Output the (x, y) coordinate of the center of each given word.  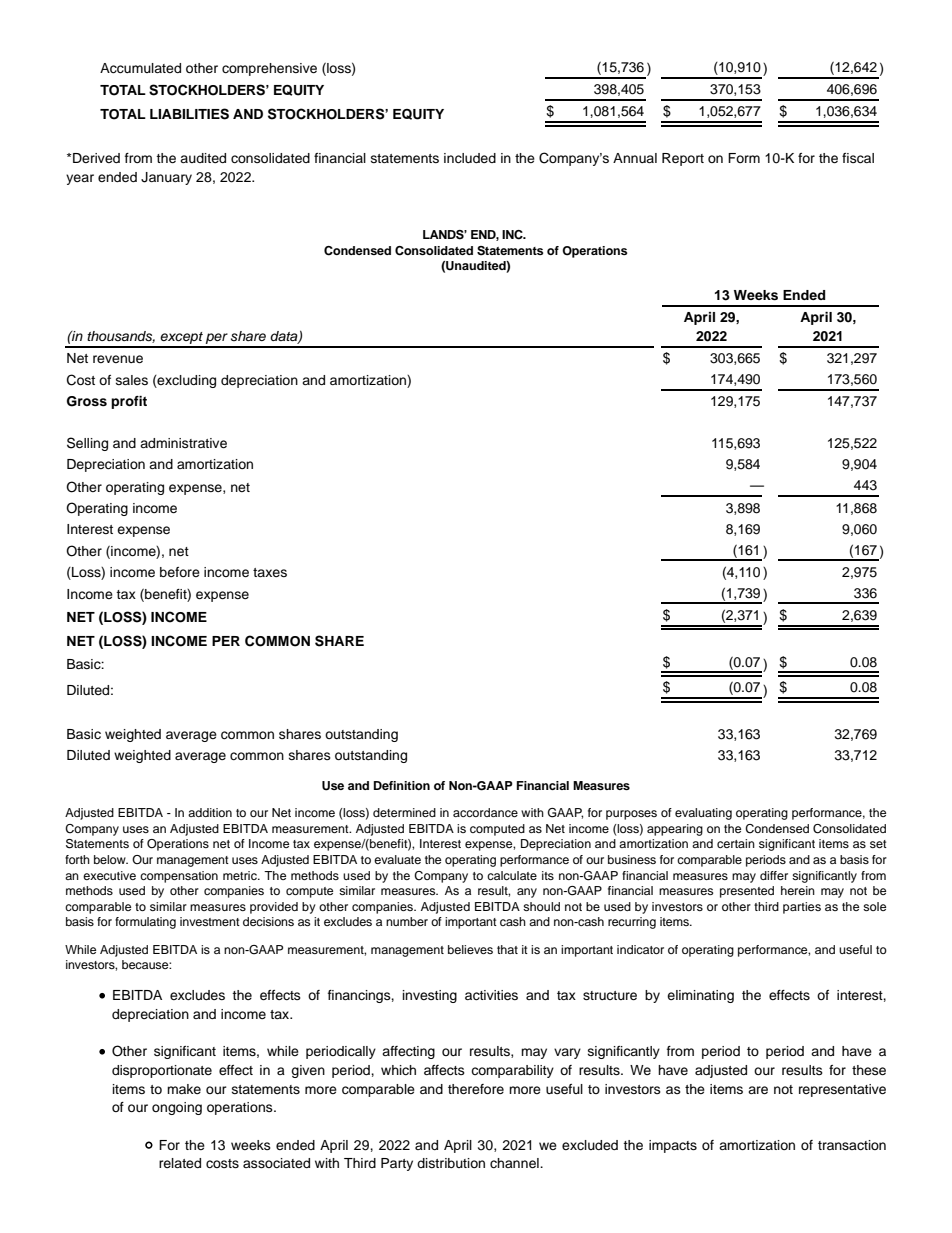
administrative (183, 443)
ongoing (177, 1108)
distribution (451, 1163)
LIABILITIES (189, 114)
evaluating (703, 814)
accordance (485, 812)
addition (210, 812)
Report (683, 159)
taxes (270, 572)
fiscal (858, 158)
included (470, 158)
